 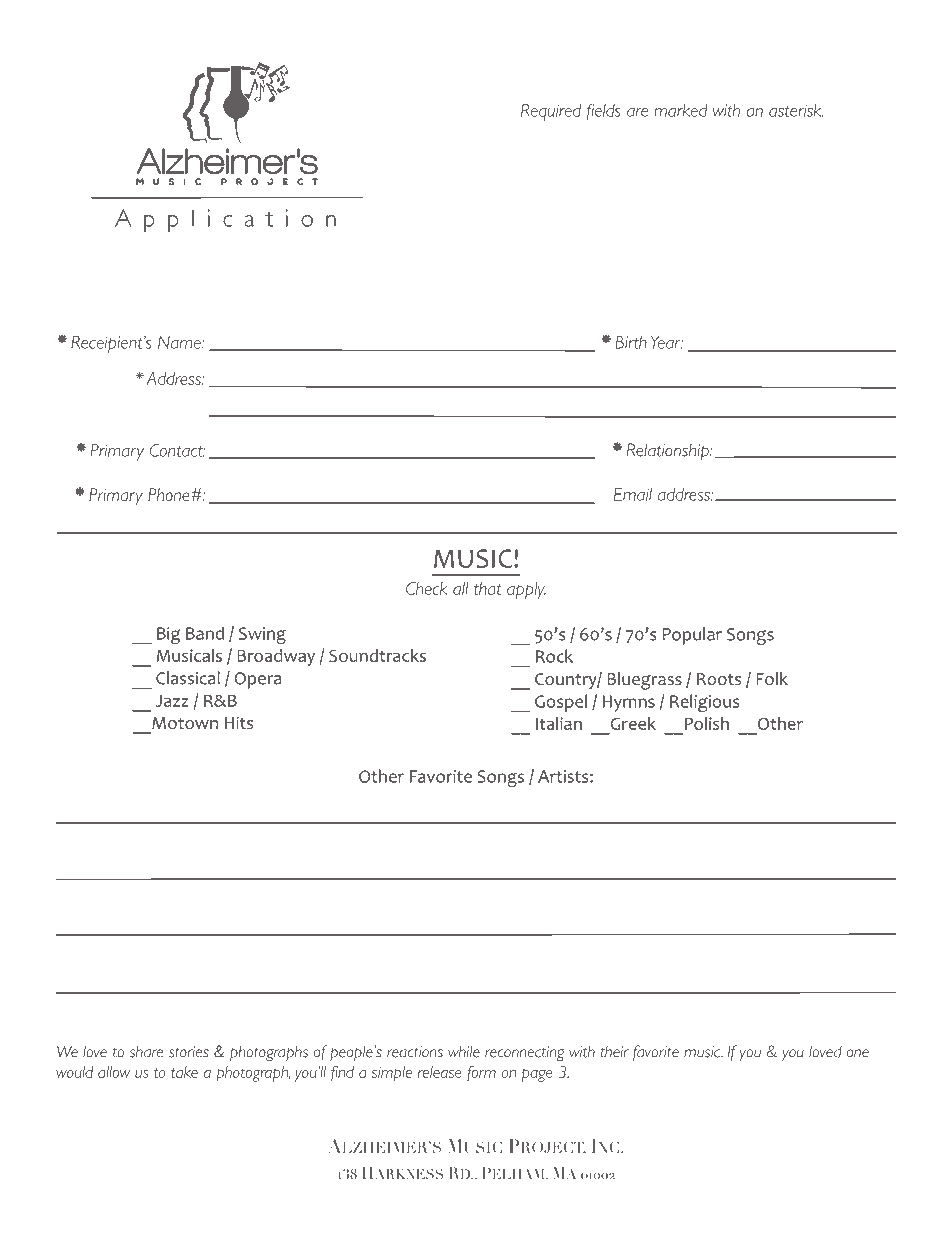 What do you see at coordinates (239, 722) in the image?
I see `Hits` at bounding box center [239, 722].
